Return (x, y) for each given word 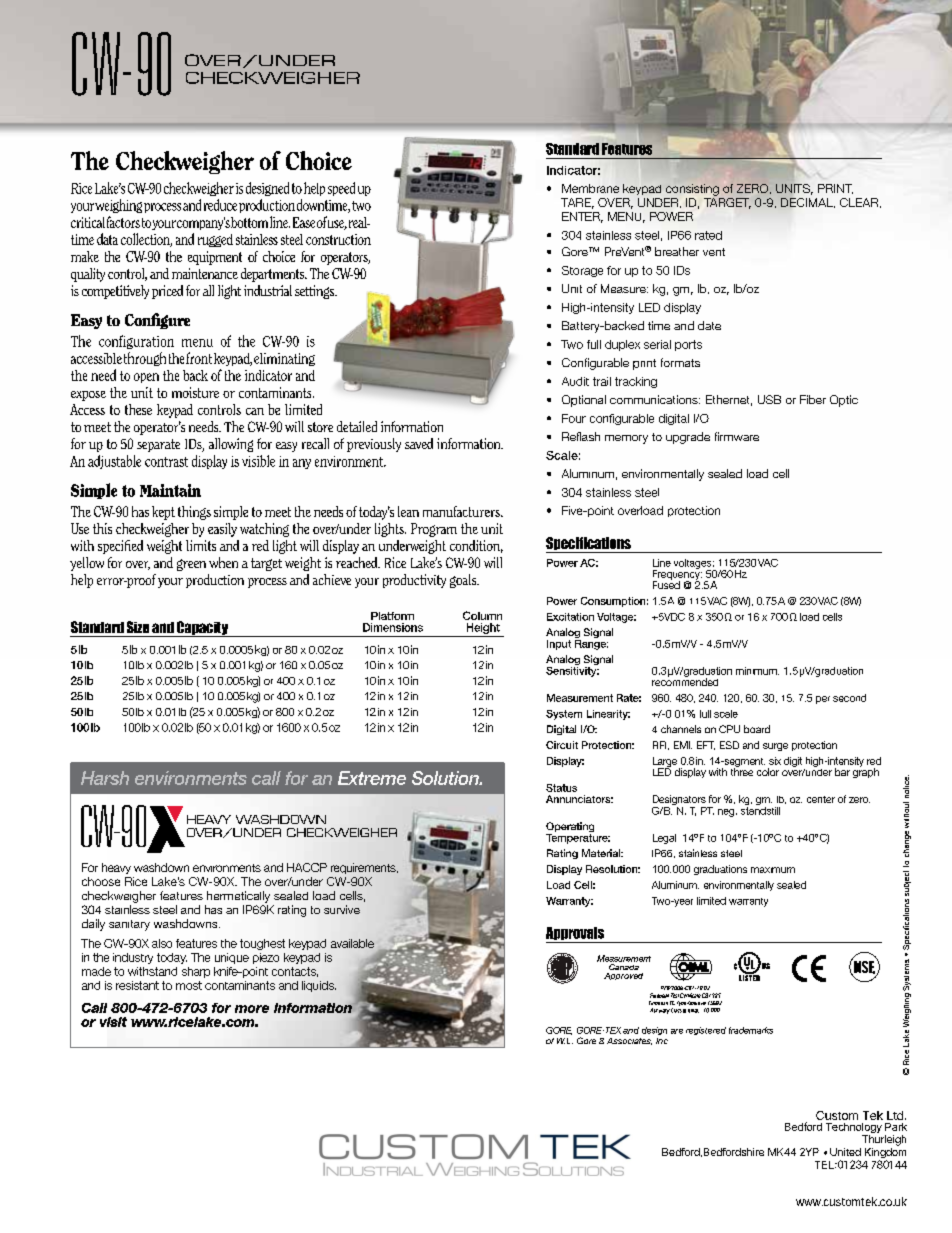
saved (419, 443)
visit (113, 1022)
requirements (364, 868)
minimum (757, 671)
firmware (737, 436)
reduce (220, 205)
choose (101, 881)
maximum (773, 870)
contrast (166, 462)
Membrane (590, 188)
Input (559, 645)
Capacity (202, 629)
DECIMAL (808, 203)
